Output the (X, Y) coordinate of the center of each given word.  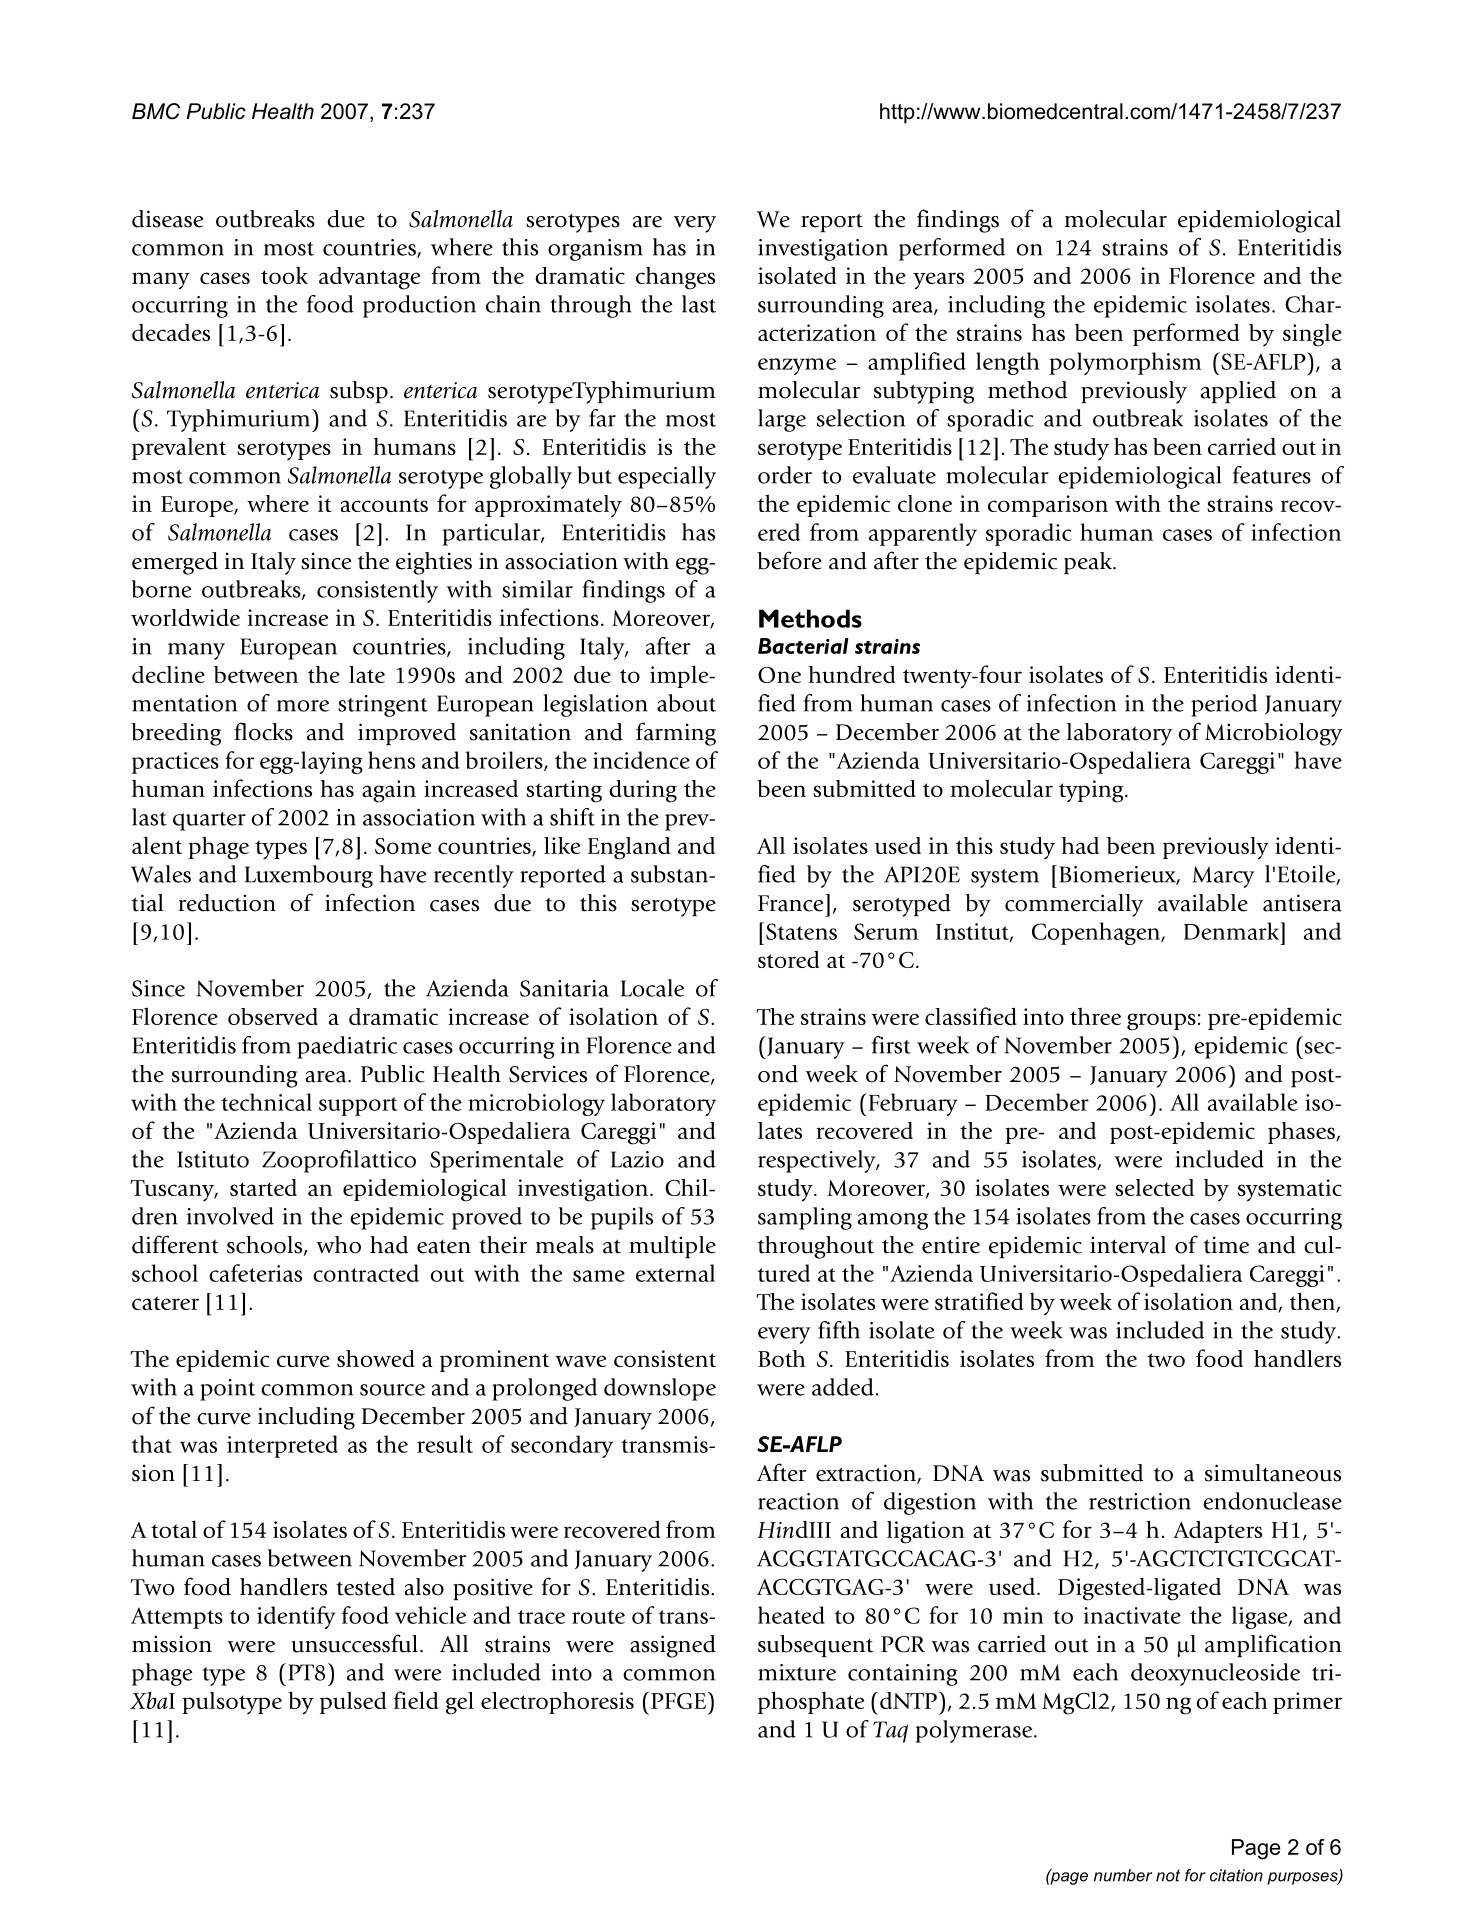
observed (273, 1016)
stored (788, 959)
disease (167, 219)
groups (1161, 1022)
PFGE (678, 1701)
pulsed (353, 1703)
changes (675, 278)
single (1312, 335)
